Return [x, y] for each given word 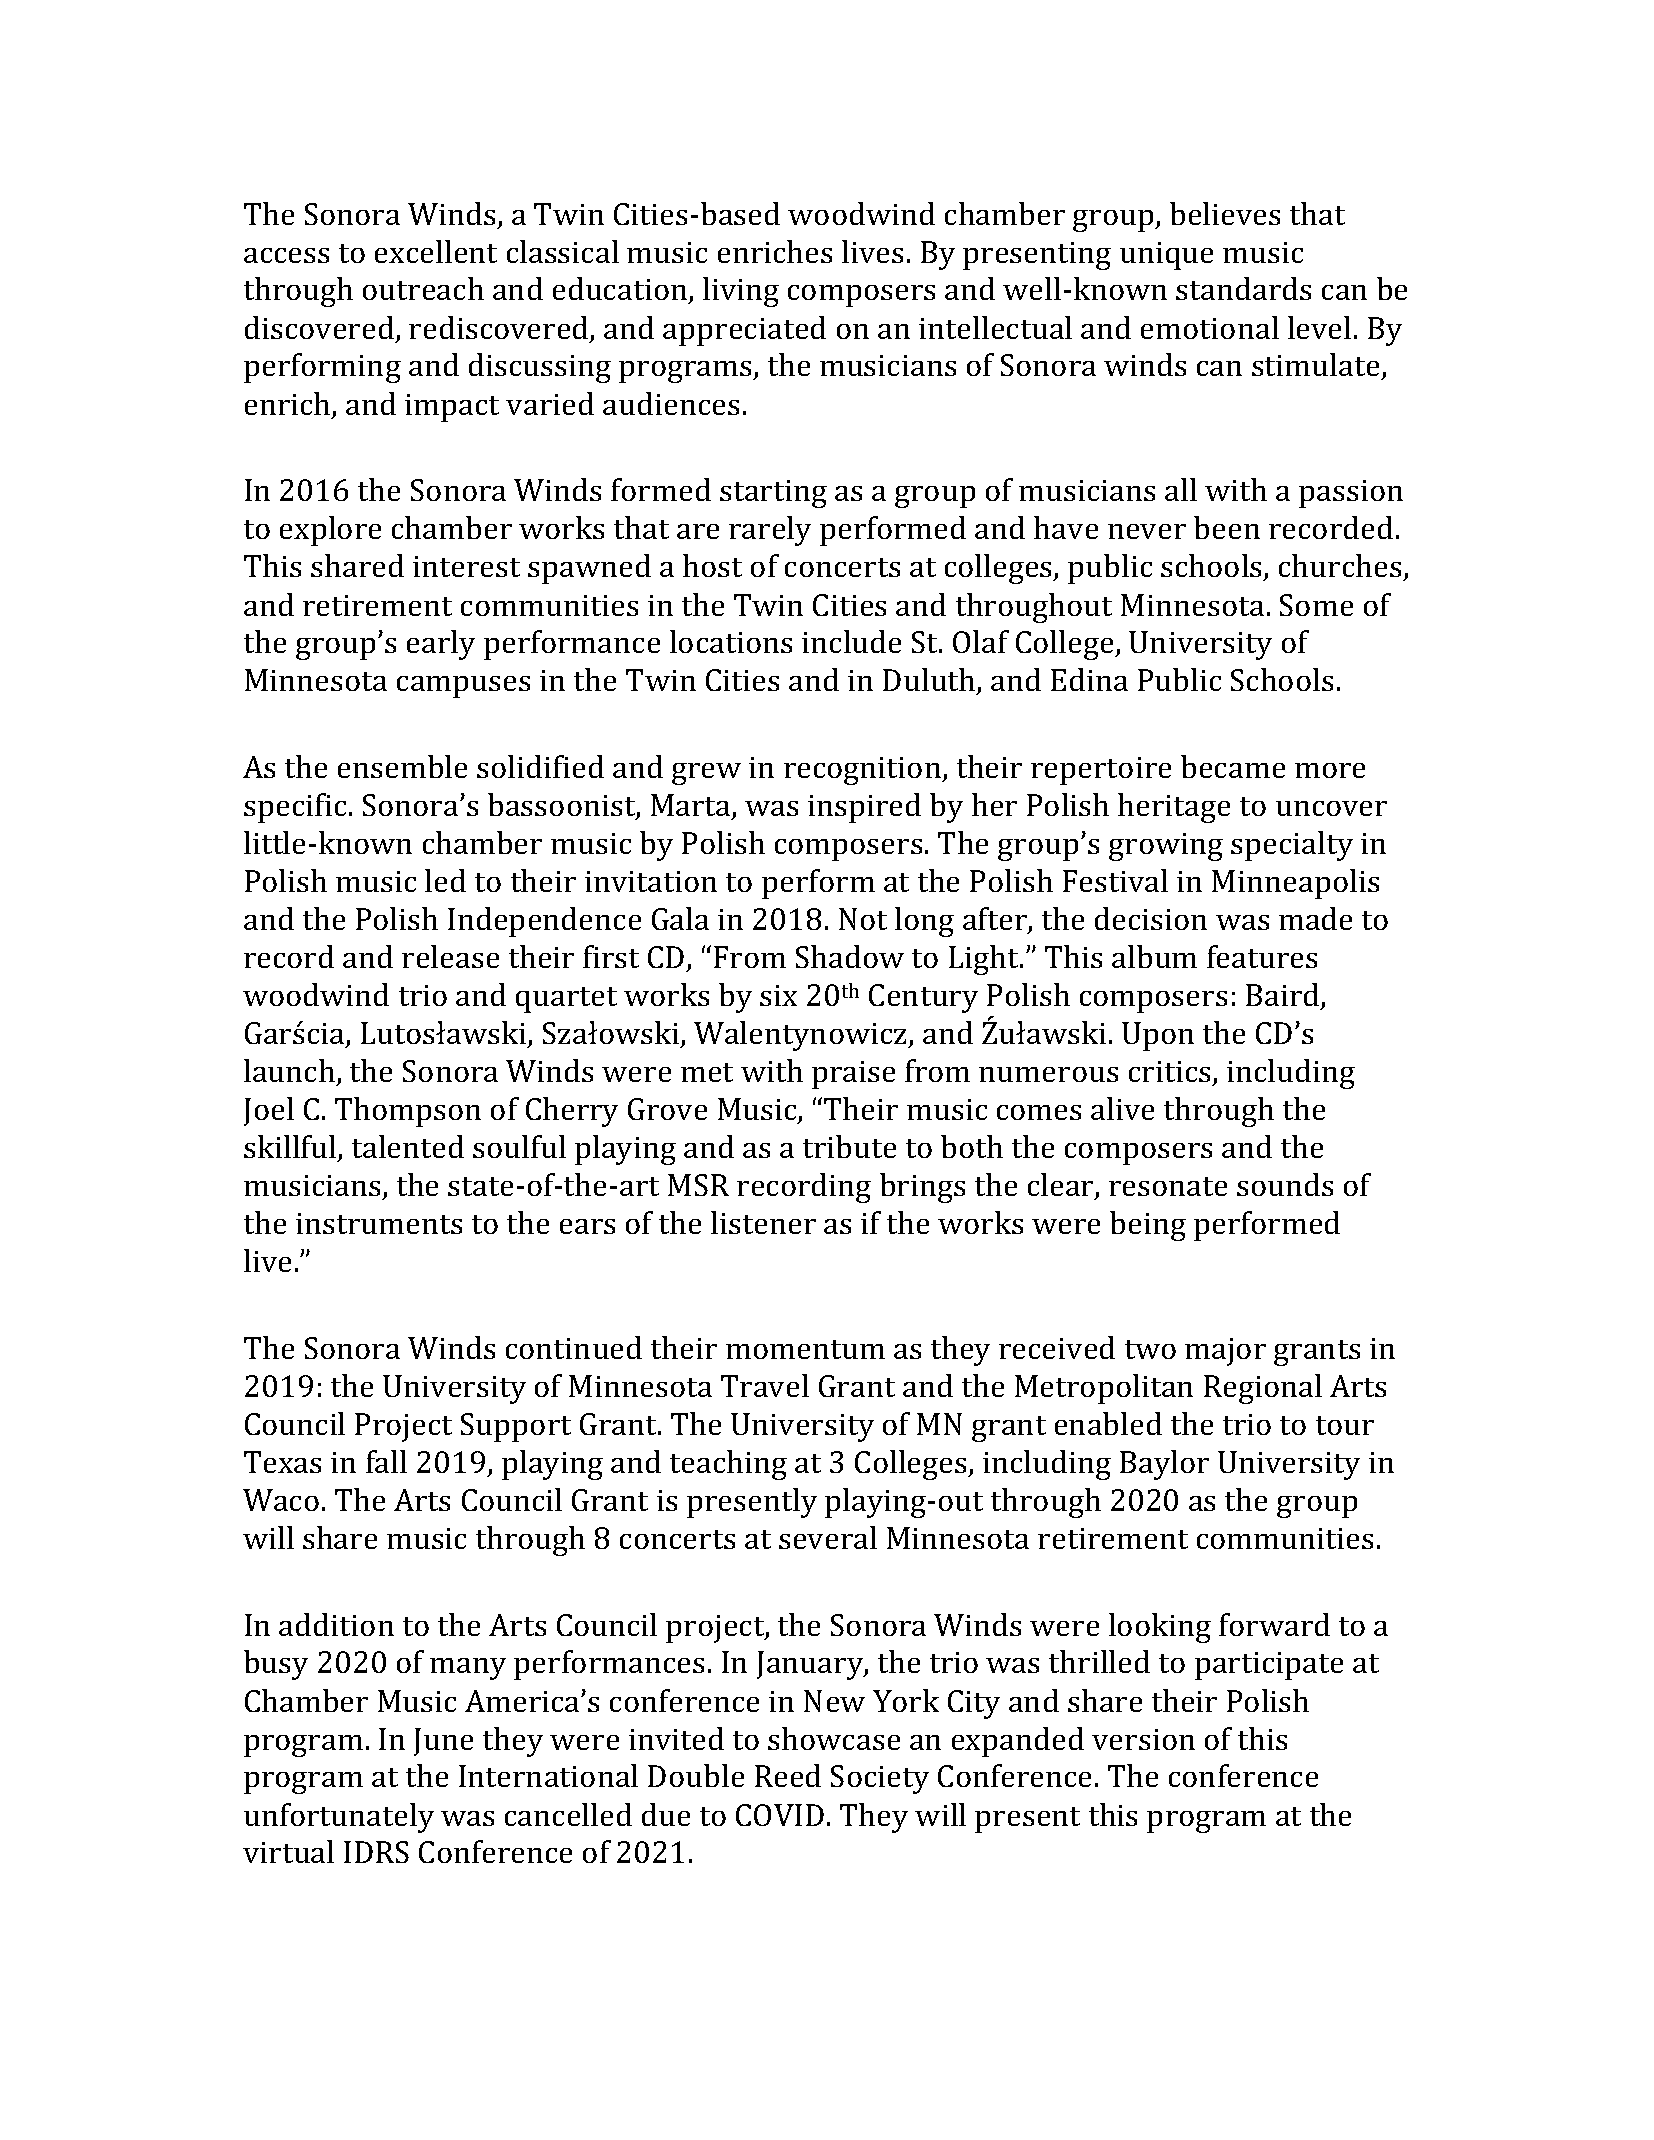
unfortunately [339, 1818]
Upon [1158, 1036]
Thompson [408, 1112]
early [441, 645]
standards [1243, 288]
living [741, 292]
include [851, 641]
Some [1316, 605]
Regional [1263, 1389]
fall [386, 1461]
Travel [765, 1385]
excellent [436, 251]
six [778, 995]
